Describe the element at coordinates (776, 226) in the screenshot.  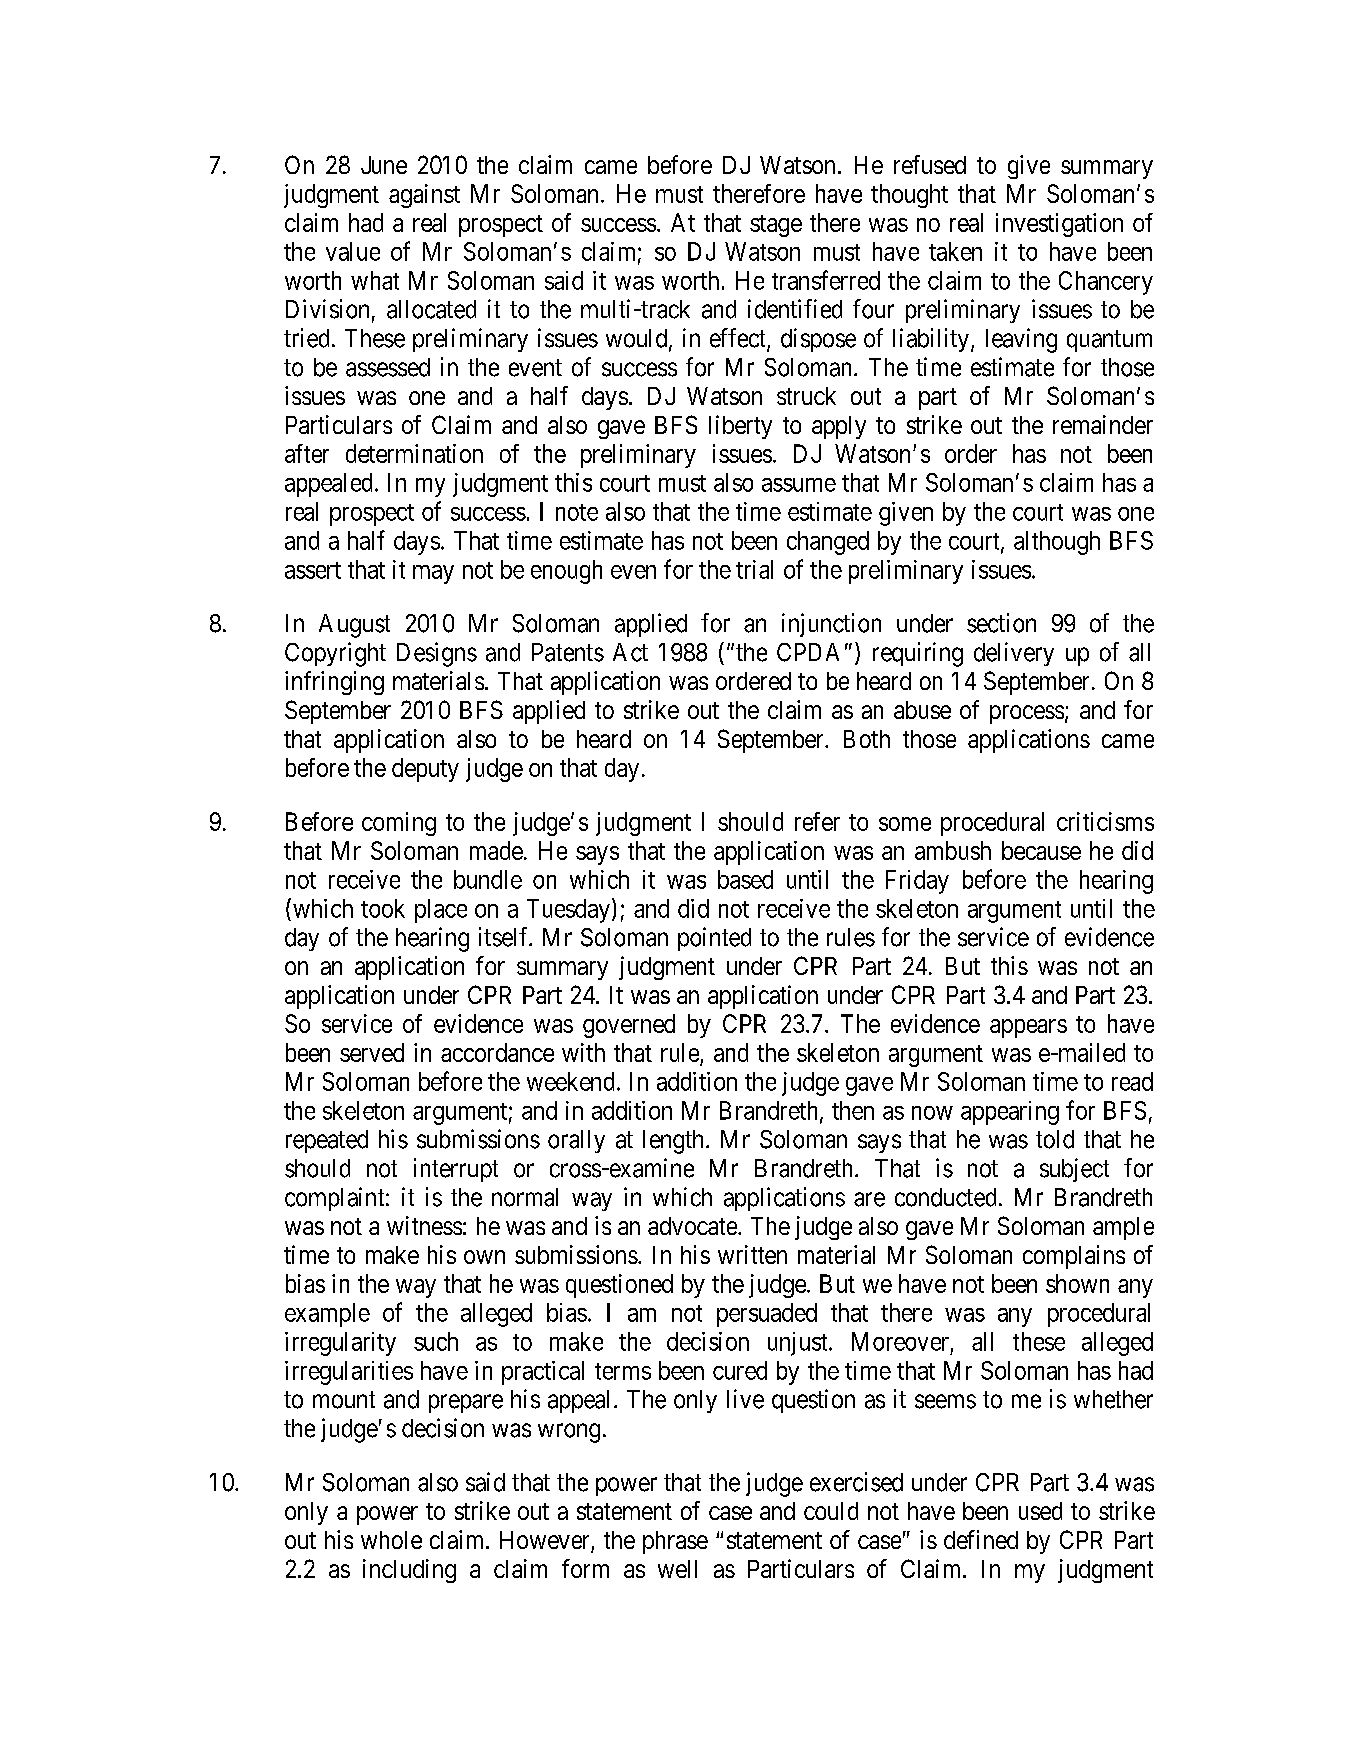
I see `stage` at that location.
